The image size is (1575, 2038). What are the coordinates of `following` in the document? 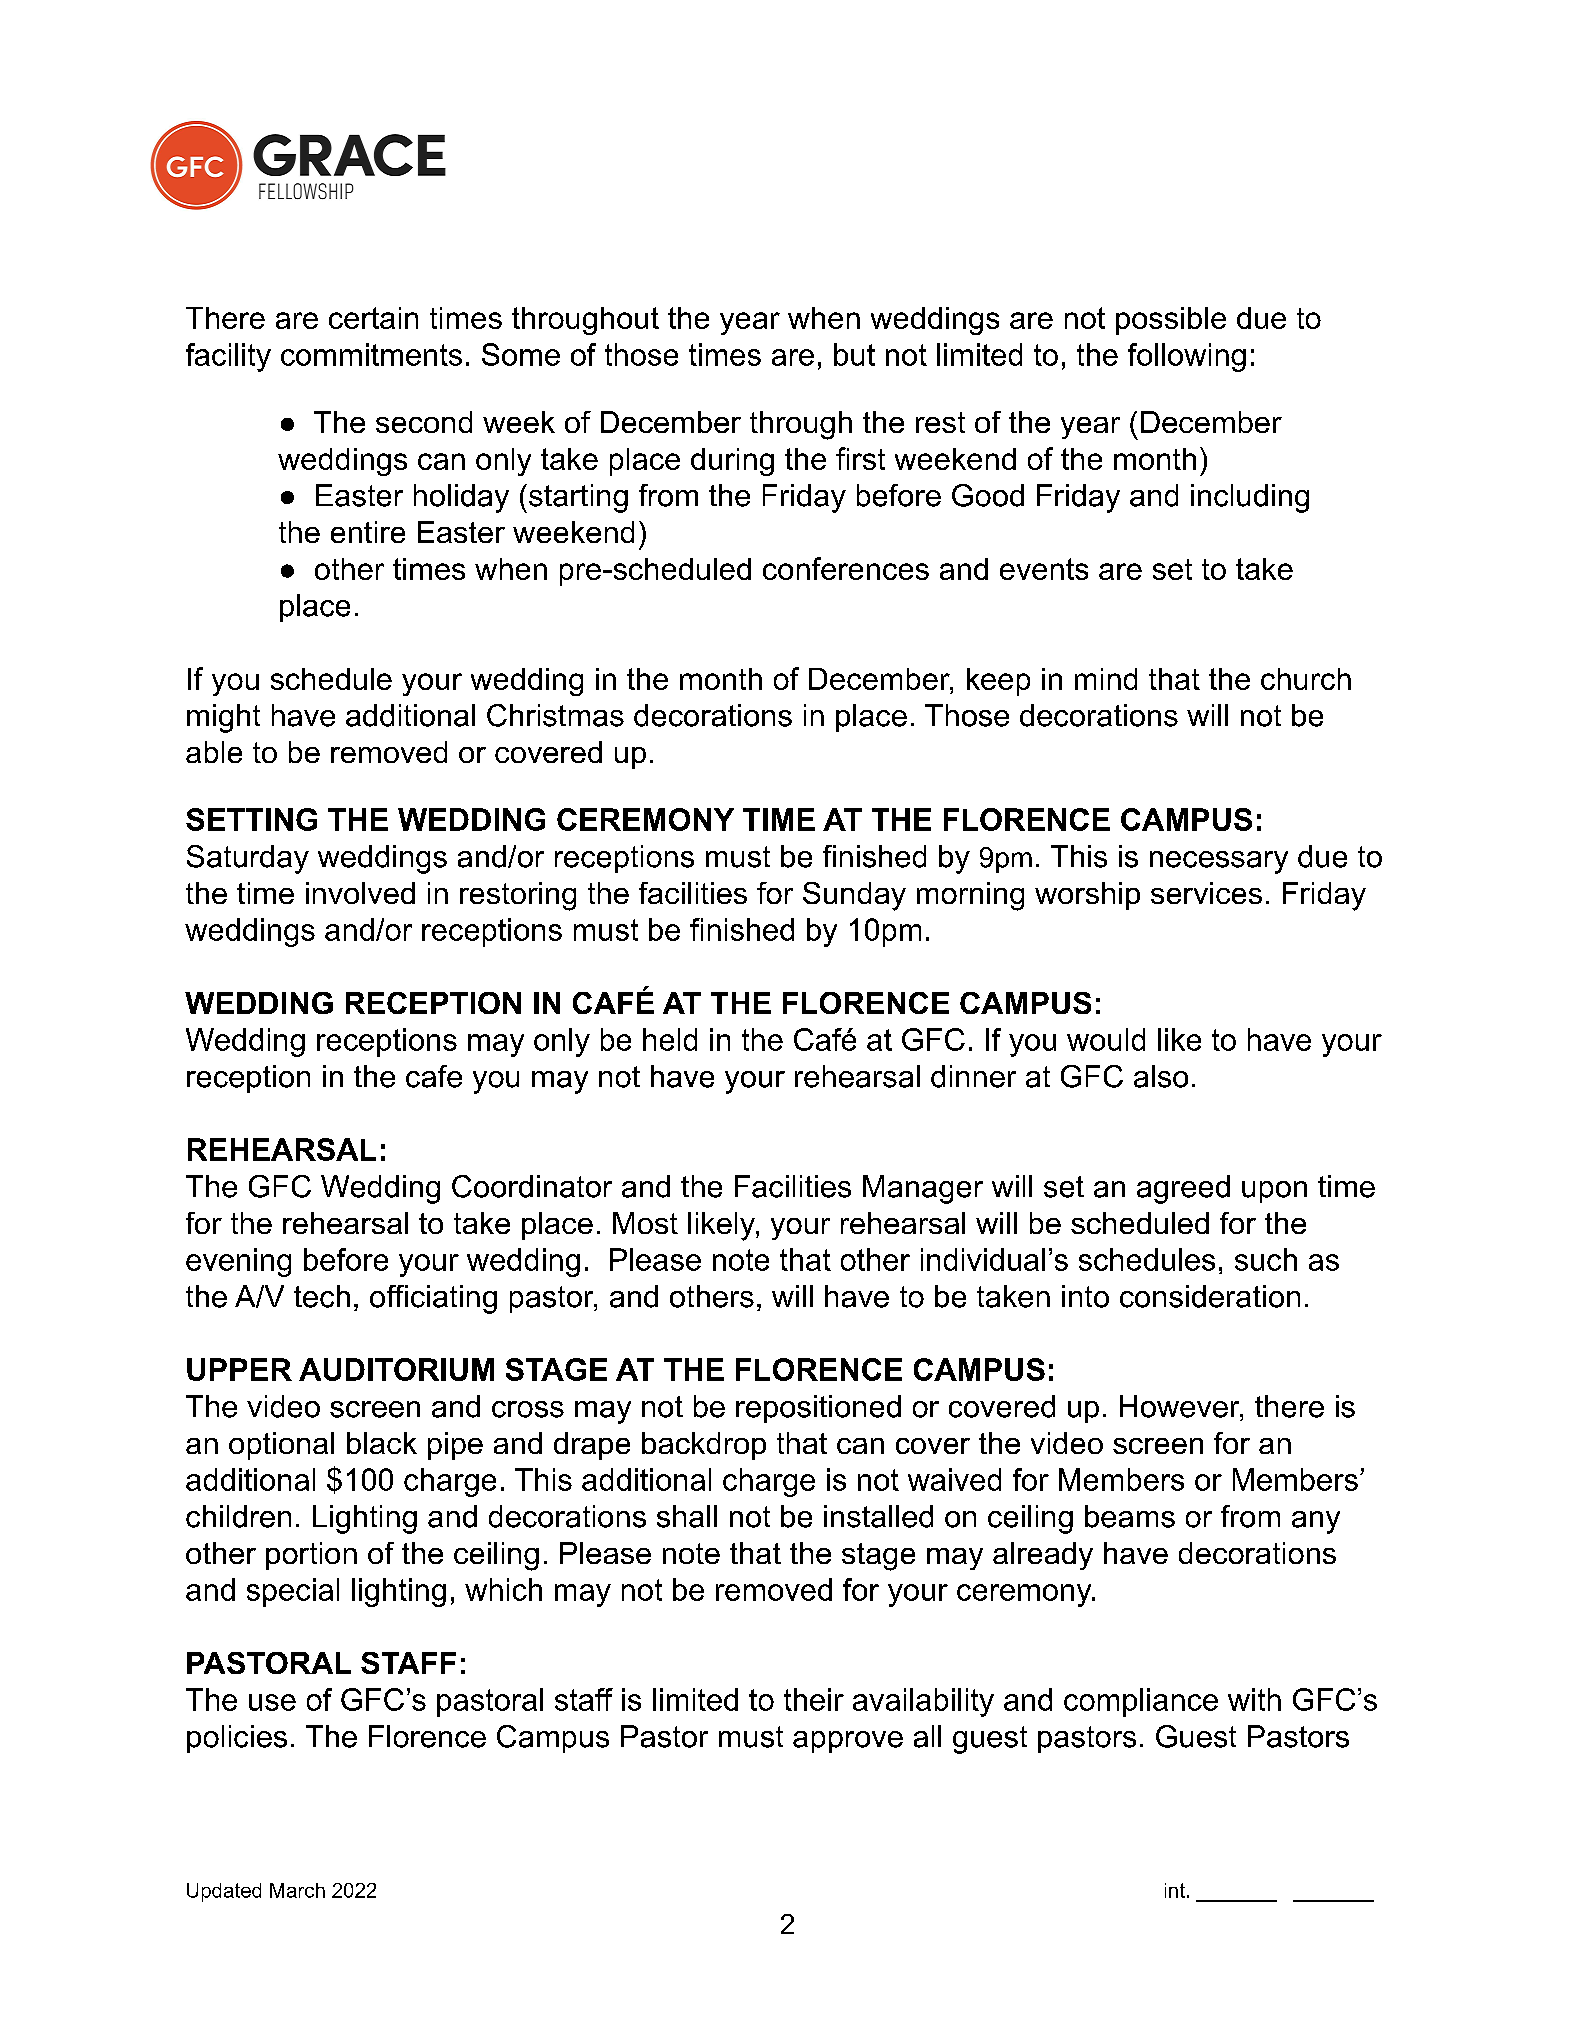 It's located at (1187, 357).
